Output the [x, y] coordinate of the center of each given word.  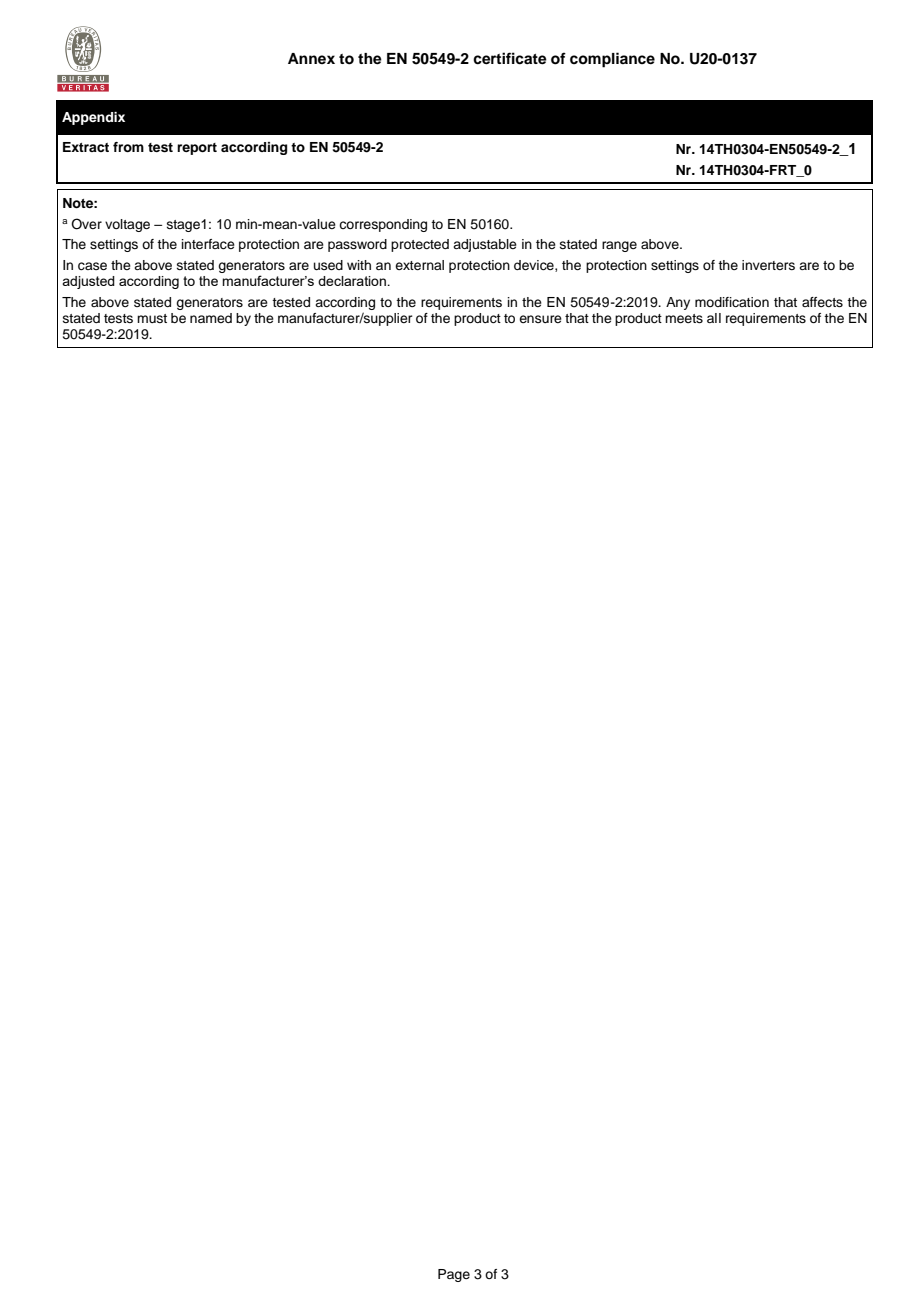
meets [684, 318]
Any [678, 303]
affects [822, 302]
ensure [540, 319]
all [714, 318]
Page [454, 1275]
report [197, 149]
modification [732, 302]
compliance [612, 60]
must [152, 318]
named [211, 318]
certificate [510, 58]
